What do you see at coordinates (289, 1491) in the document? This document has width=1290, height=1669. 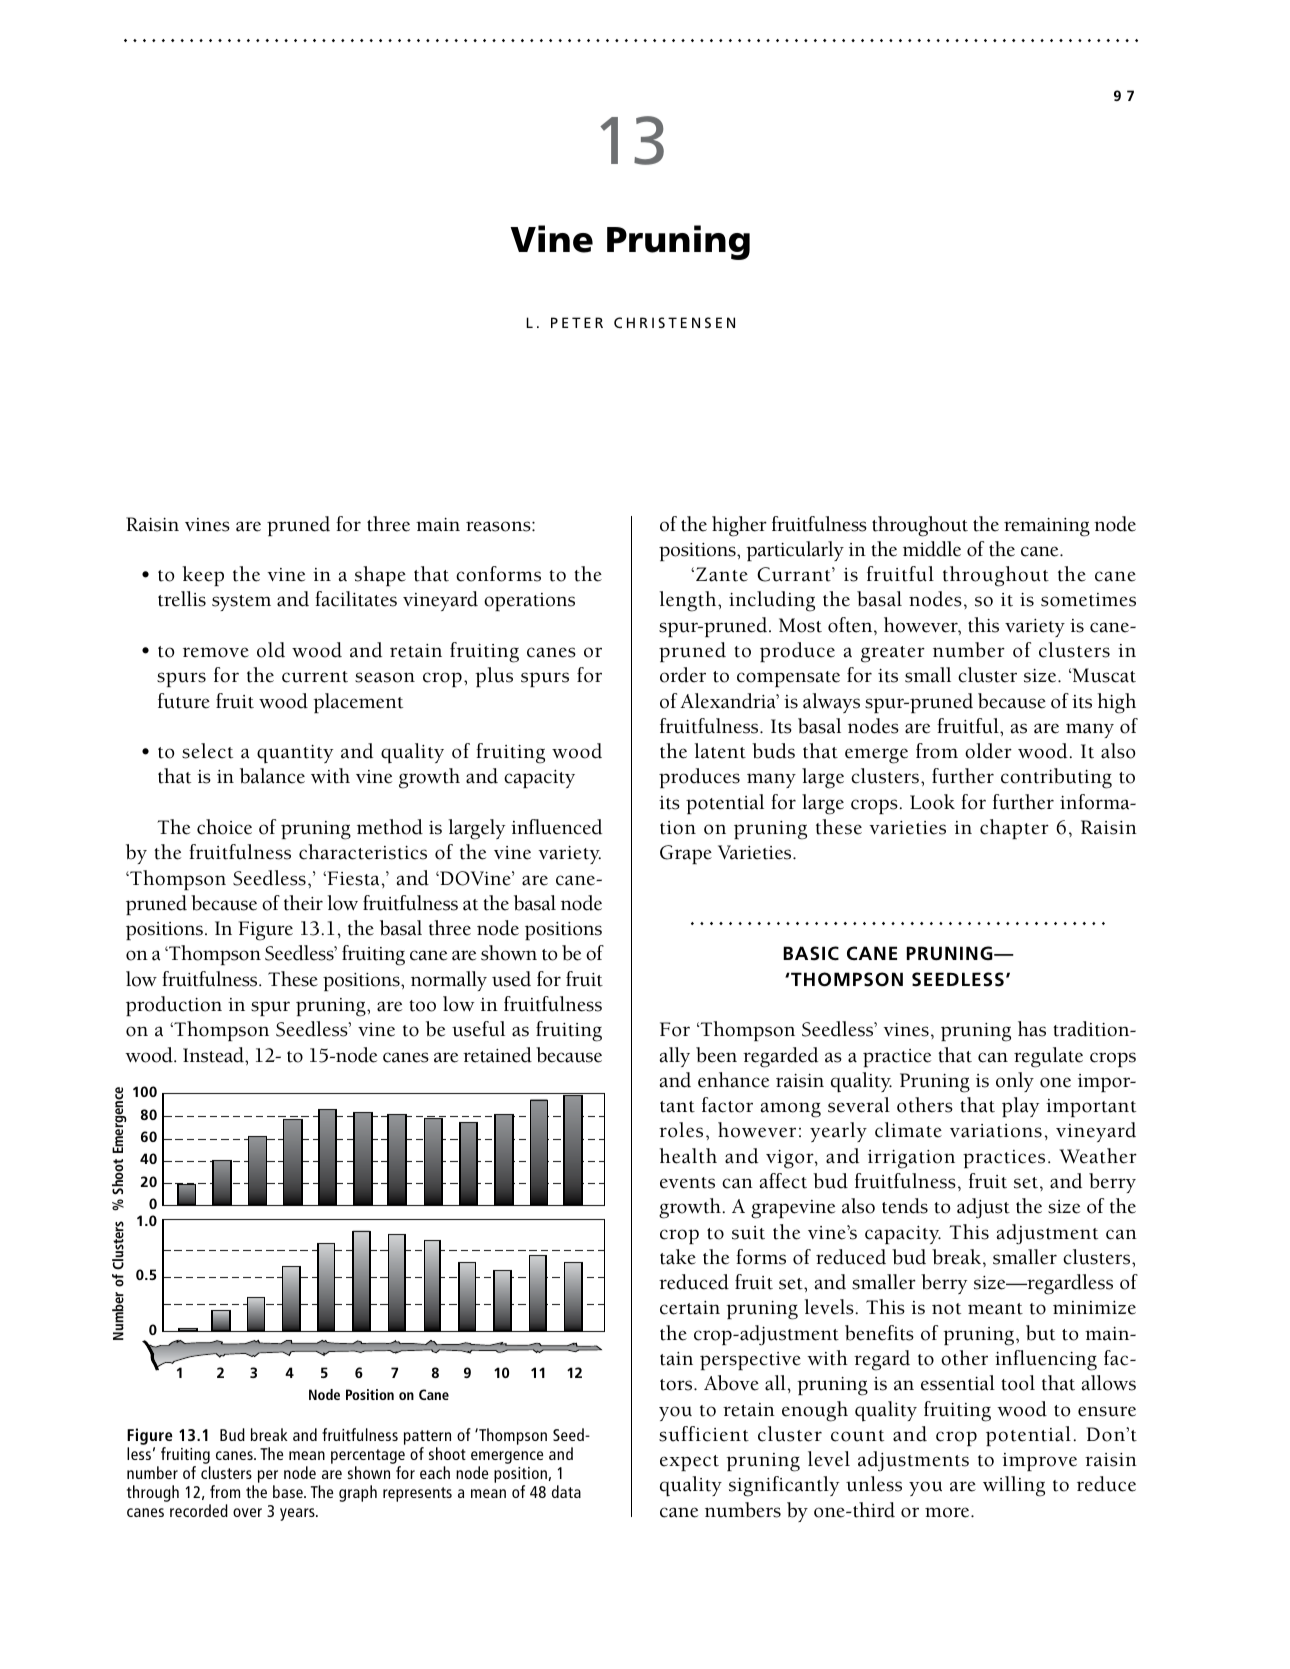 I see `base` at bounding box center [289, 1491].
